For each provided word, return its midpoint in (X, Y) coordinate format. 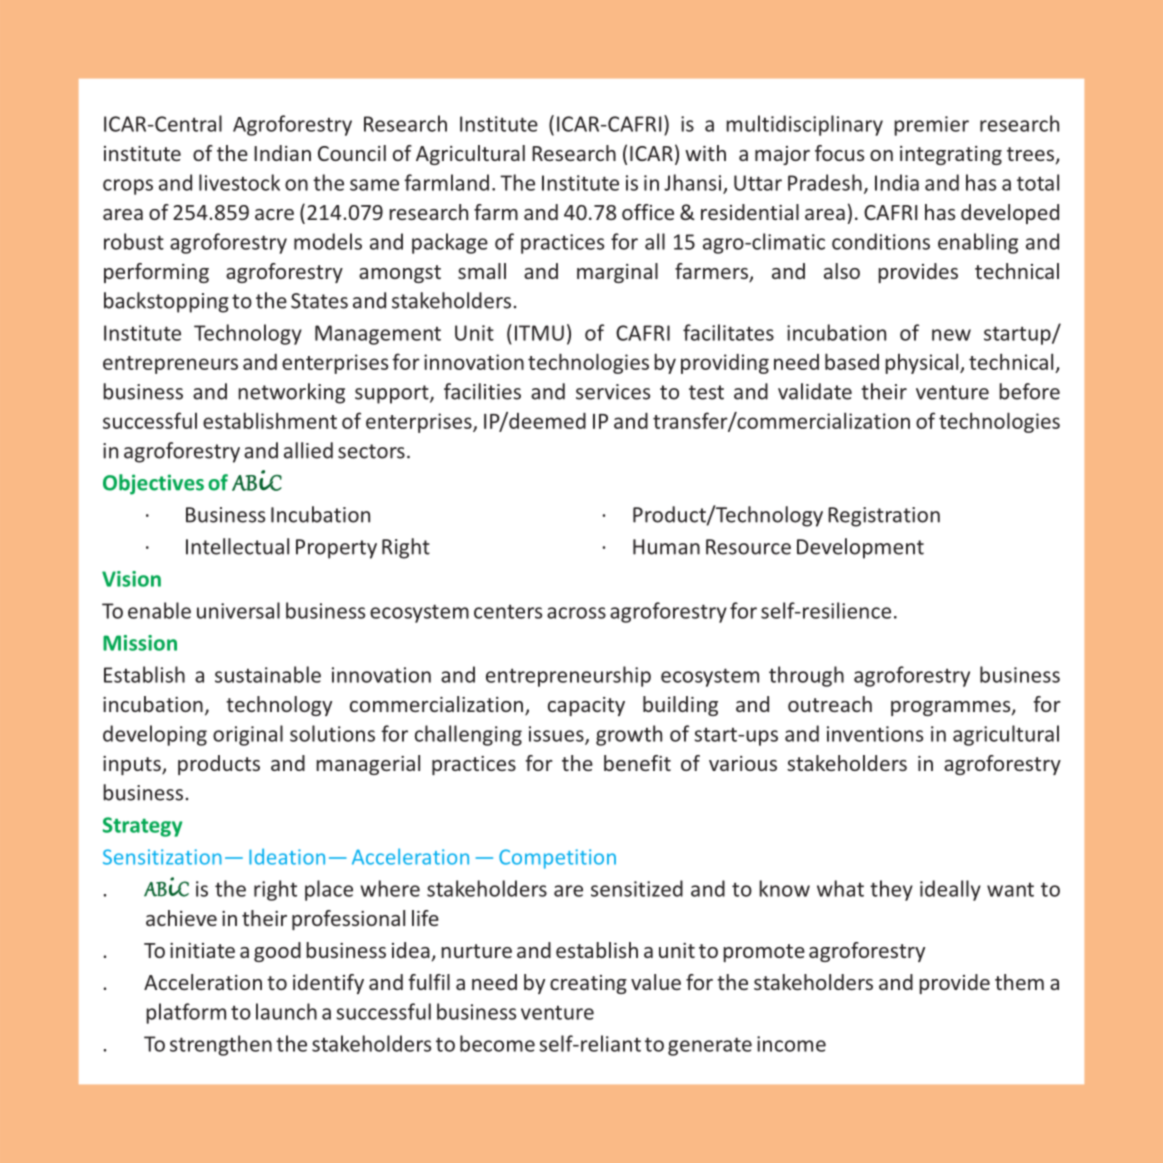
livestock (239, 182)
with (705, 153)
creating (588, 984)
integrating (951, 155)
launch (286, 1011)
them (1019, 982)
